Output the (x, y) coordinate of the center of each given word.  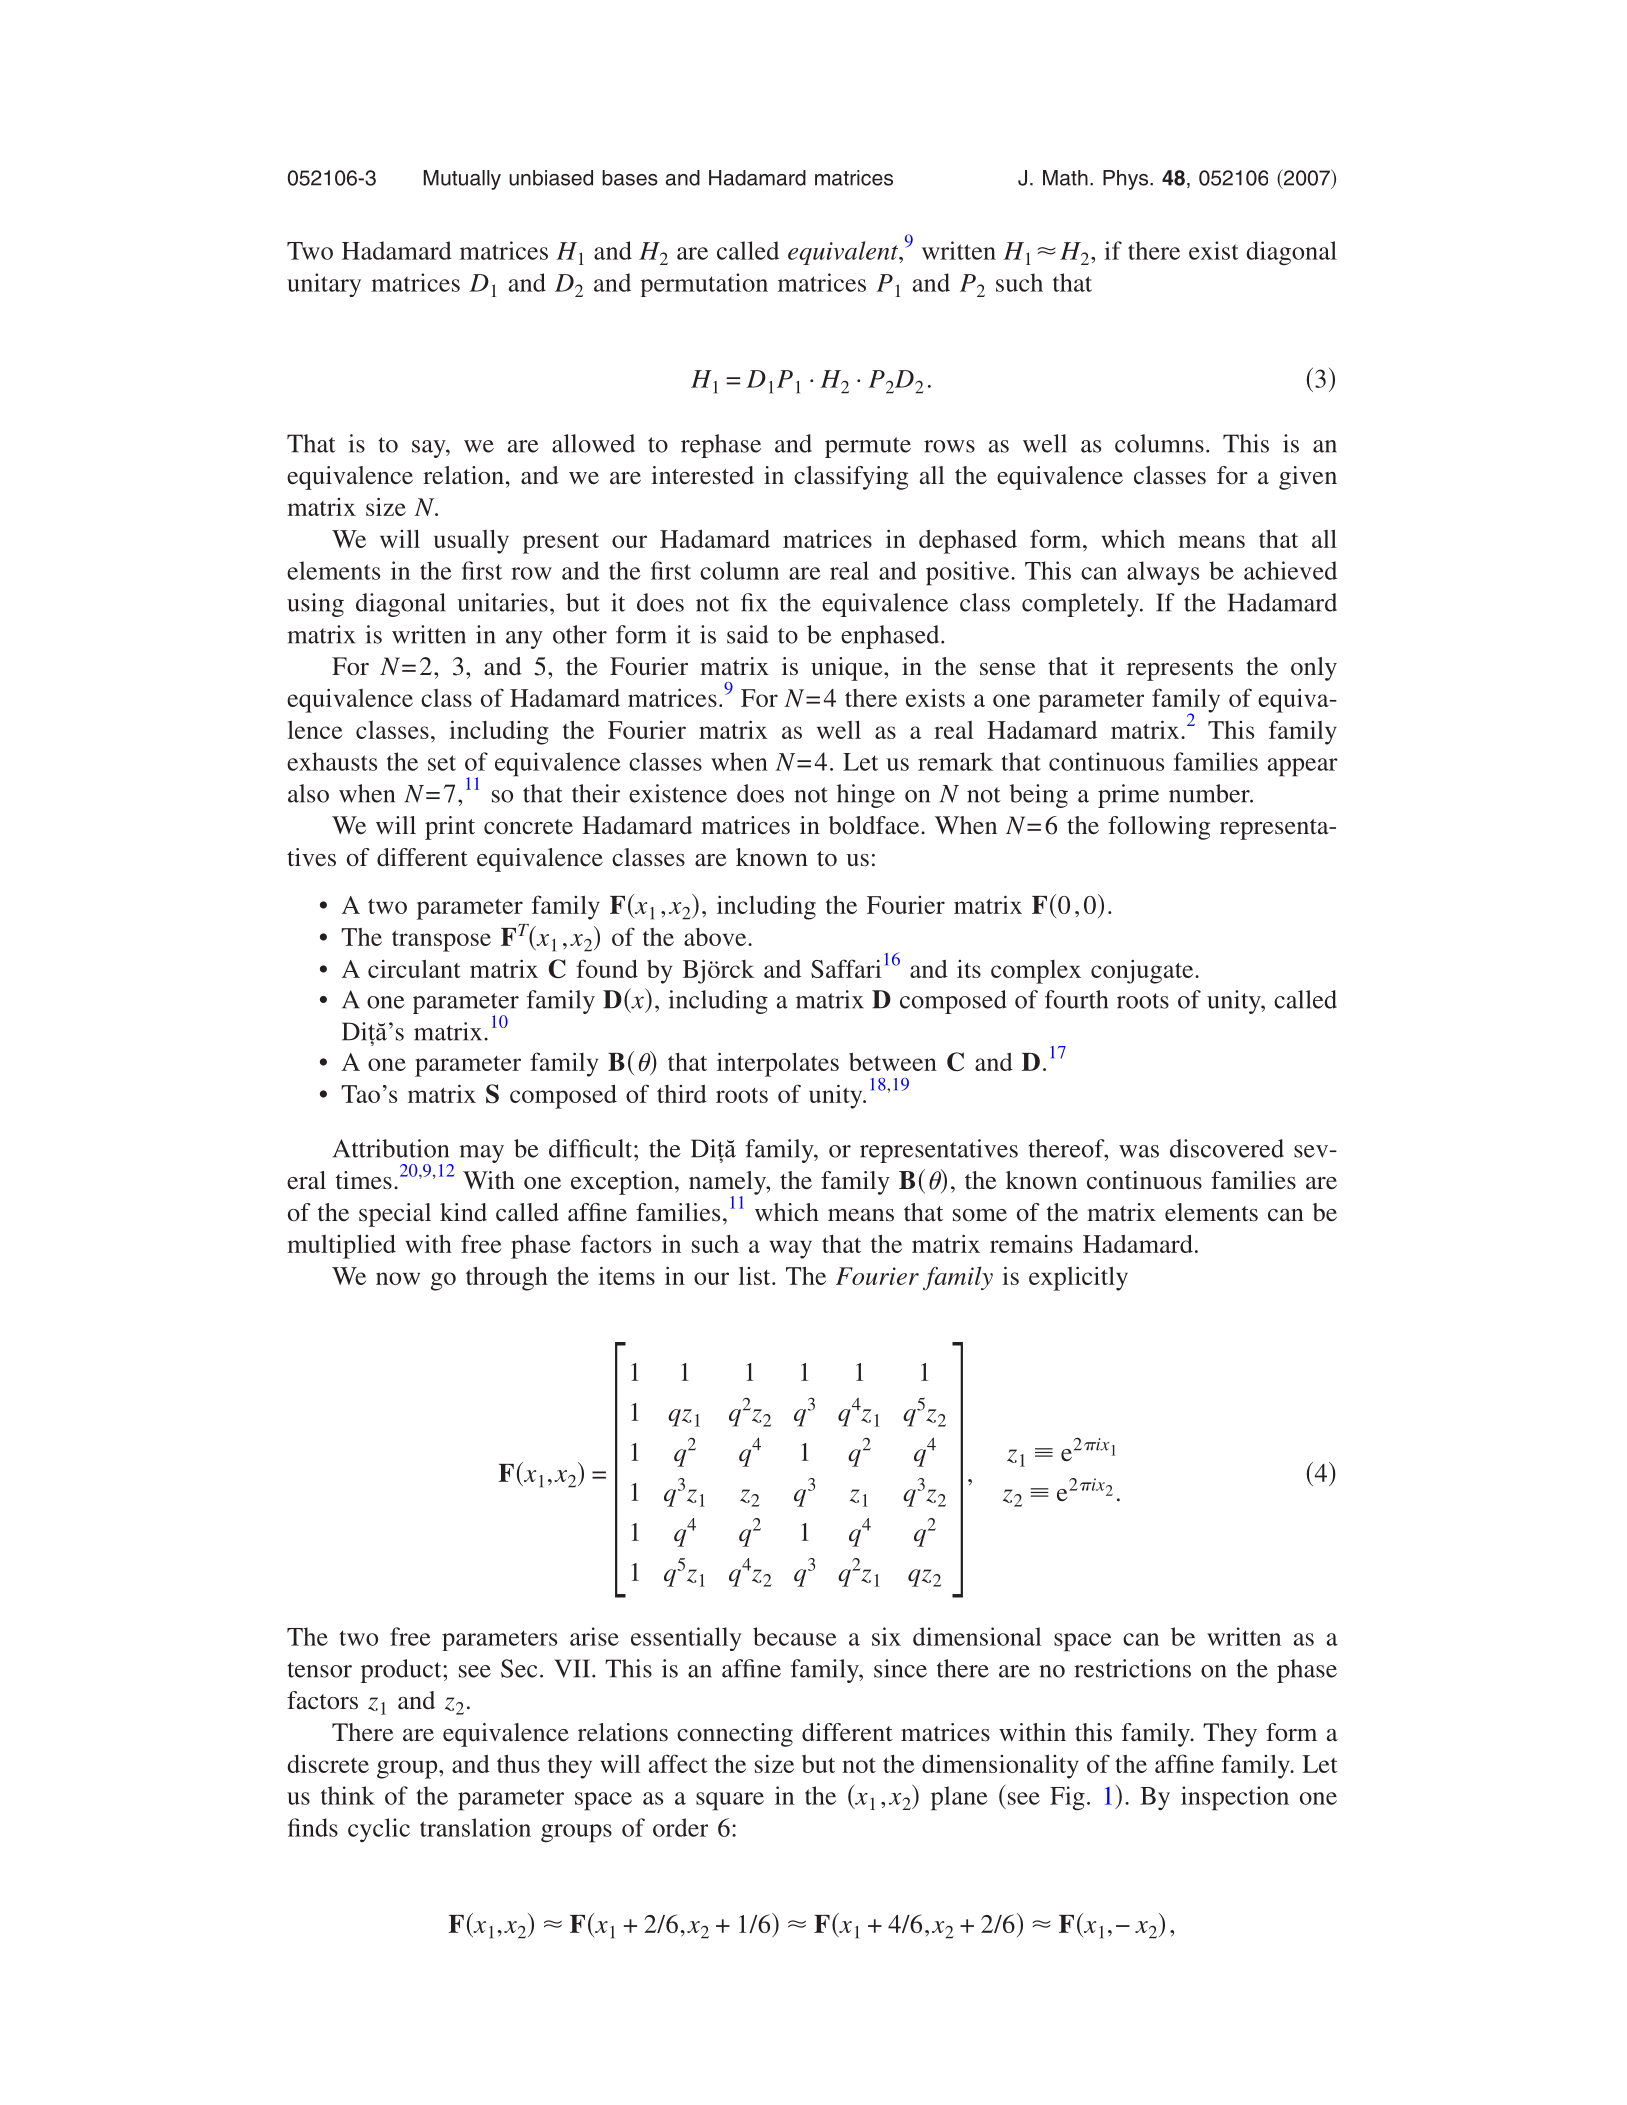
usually (471, 541)
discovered (1227, 1148)
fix (754, 602)
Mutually (462, 180)
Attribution (391, 1148)
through (507, 1278)
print (450, 828)
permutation (704, 285)
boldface (875, 825)
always (1163, 573)
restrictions (1132, 1668)
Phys (1127, 180)
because (795, 1636)
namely (728, 1184)
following (1159, 828)
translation (475, 1827)
